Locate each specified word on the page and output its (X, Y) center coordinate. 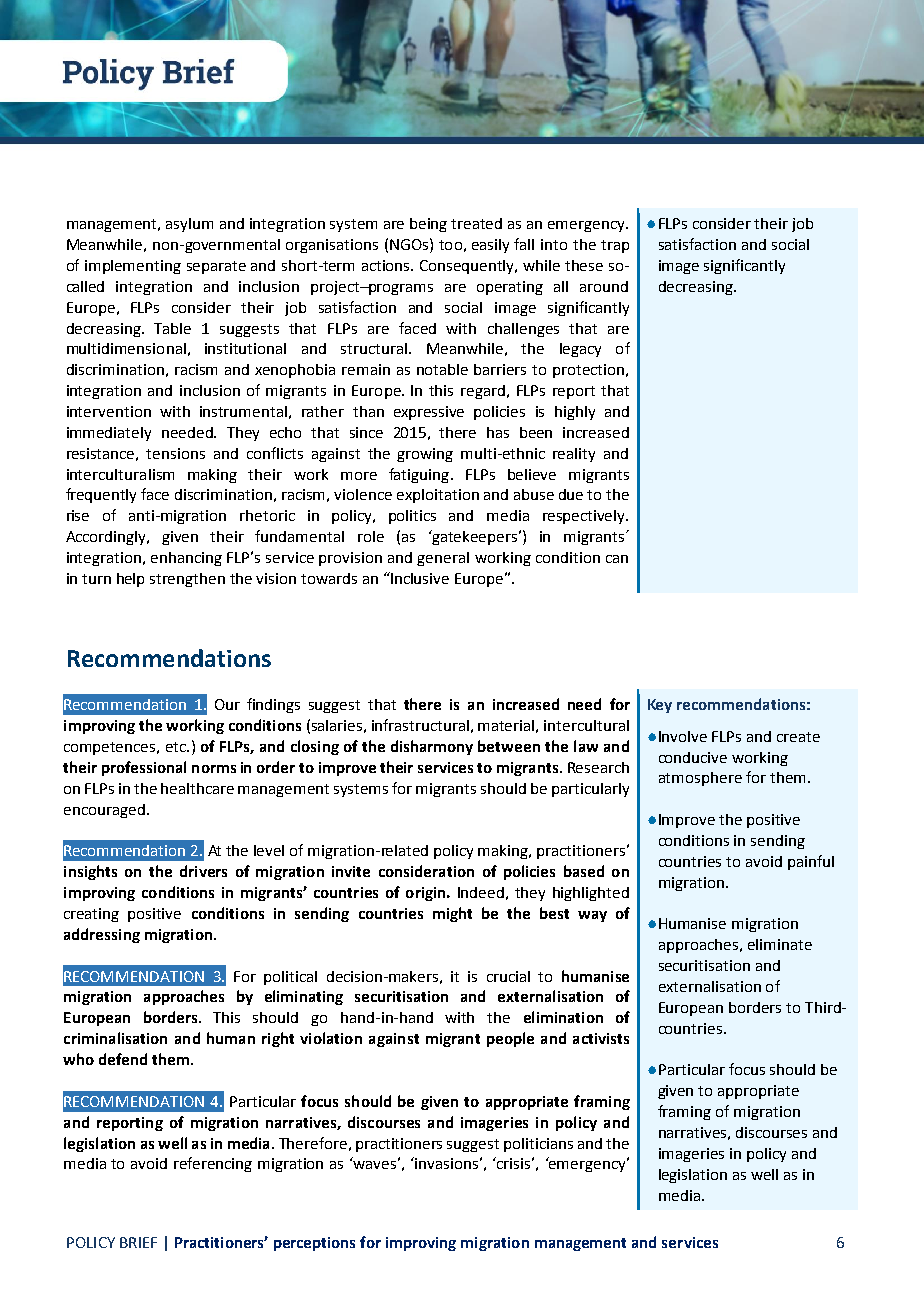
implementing (133, 267)
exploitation (438, 496)
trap (615, 246)
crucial (508, 976)
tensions (175, 453)
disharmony (432, 747)
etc (177, 747)
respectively (585, 517)
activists (601, 1038)
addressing (102, 935)
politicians (538, 1145)
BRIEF (138, 1242)
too (450, 245)
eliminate (780, 944)
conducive (693, 757)
